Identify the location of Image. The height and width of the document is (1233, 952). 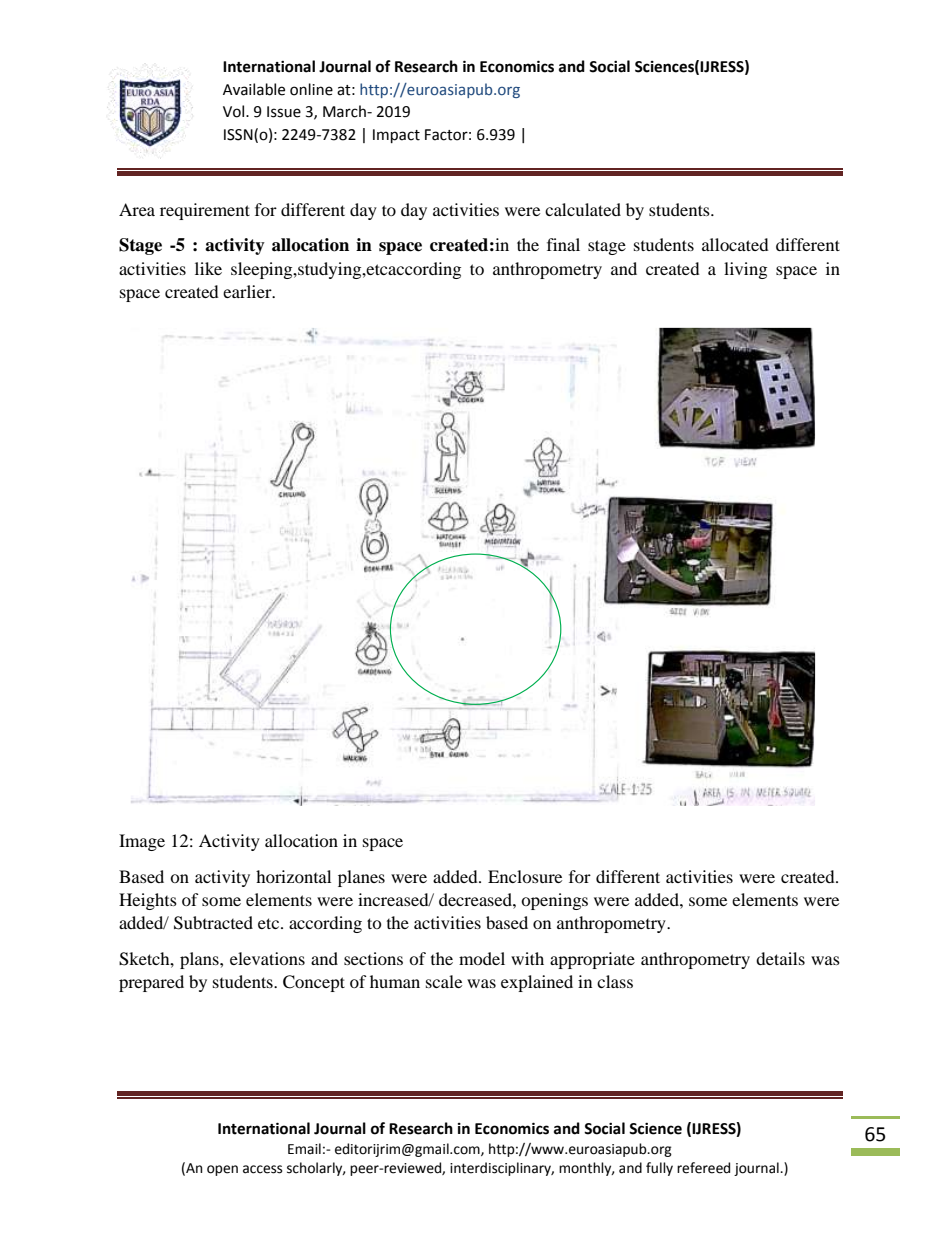
(142, 842).
